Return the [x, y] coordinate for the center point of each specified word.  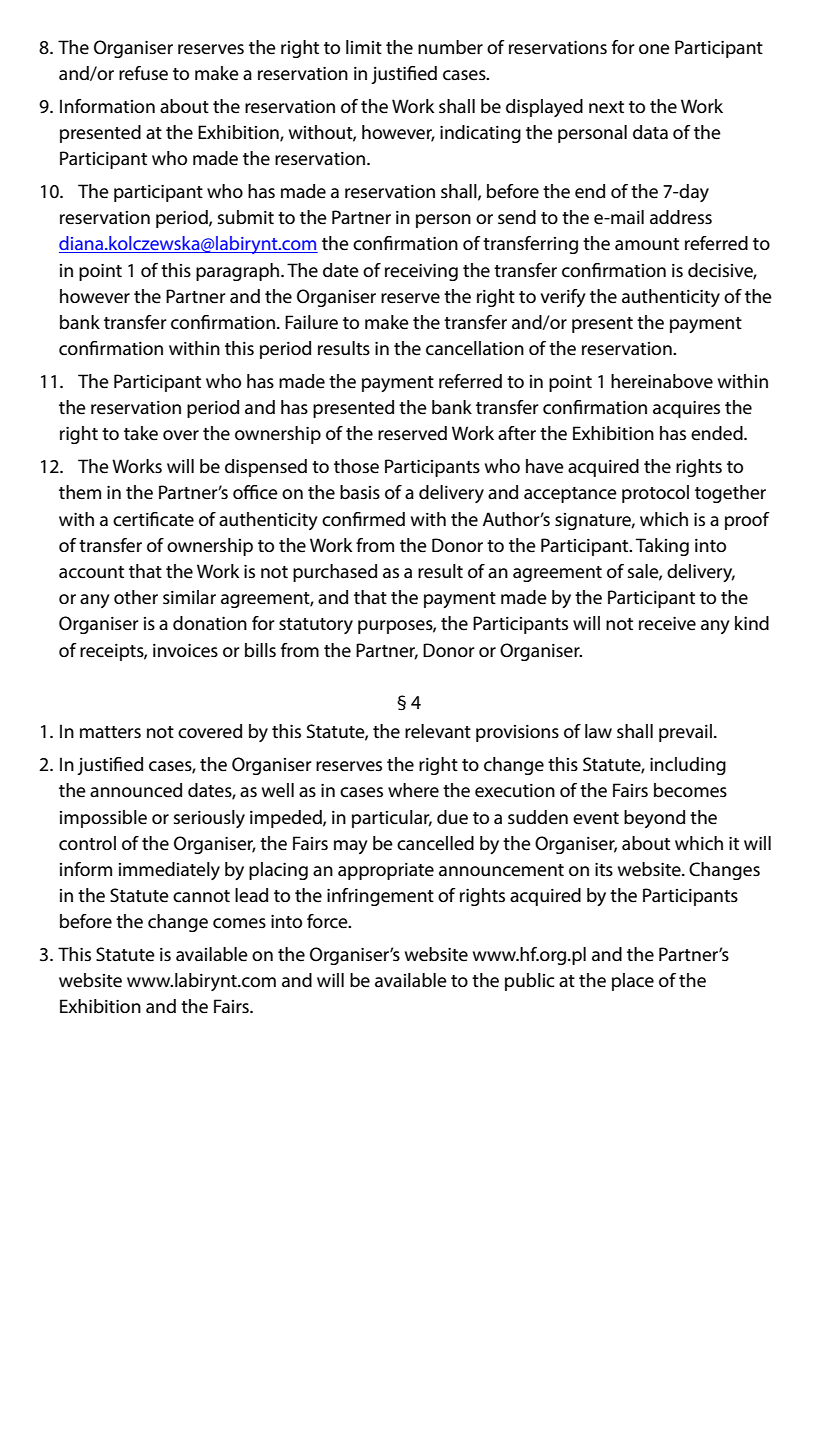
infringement [380, 897]
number [450, 47]
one [654, 49]
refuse [143, 73]
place [633, 982]
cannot [201, 896]
